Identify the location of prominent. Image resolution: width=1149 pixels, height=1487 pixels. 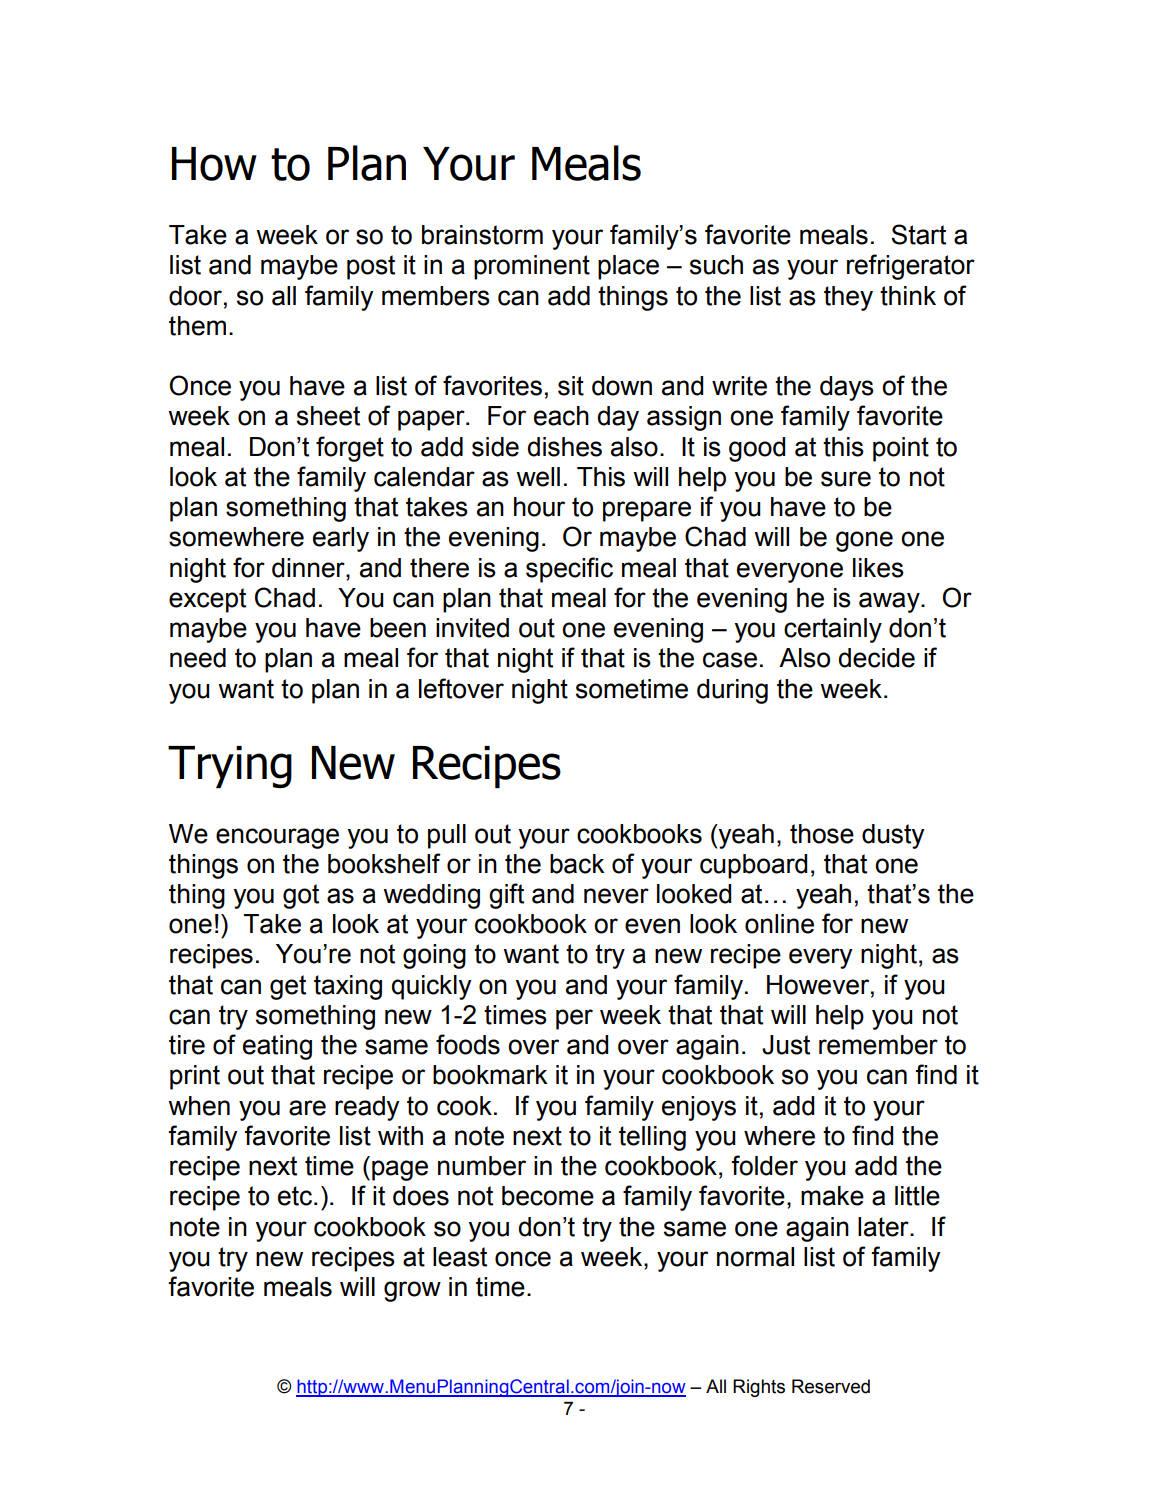
(532, 267).
